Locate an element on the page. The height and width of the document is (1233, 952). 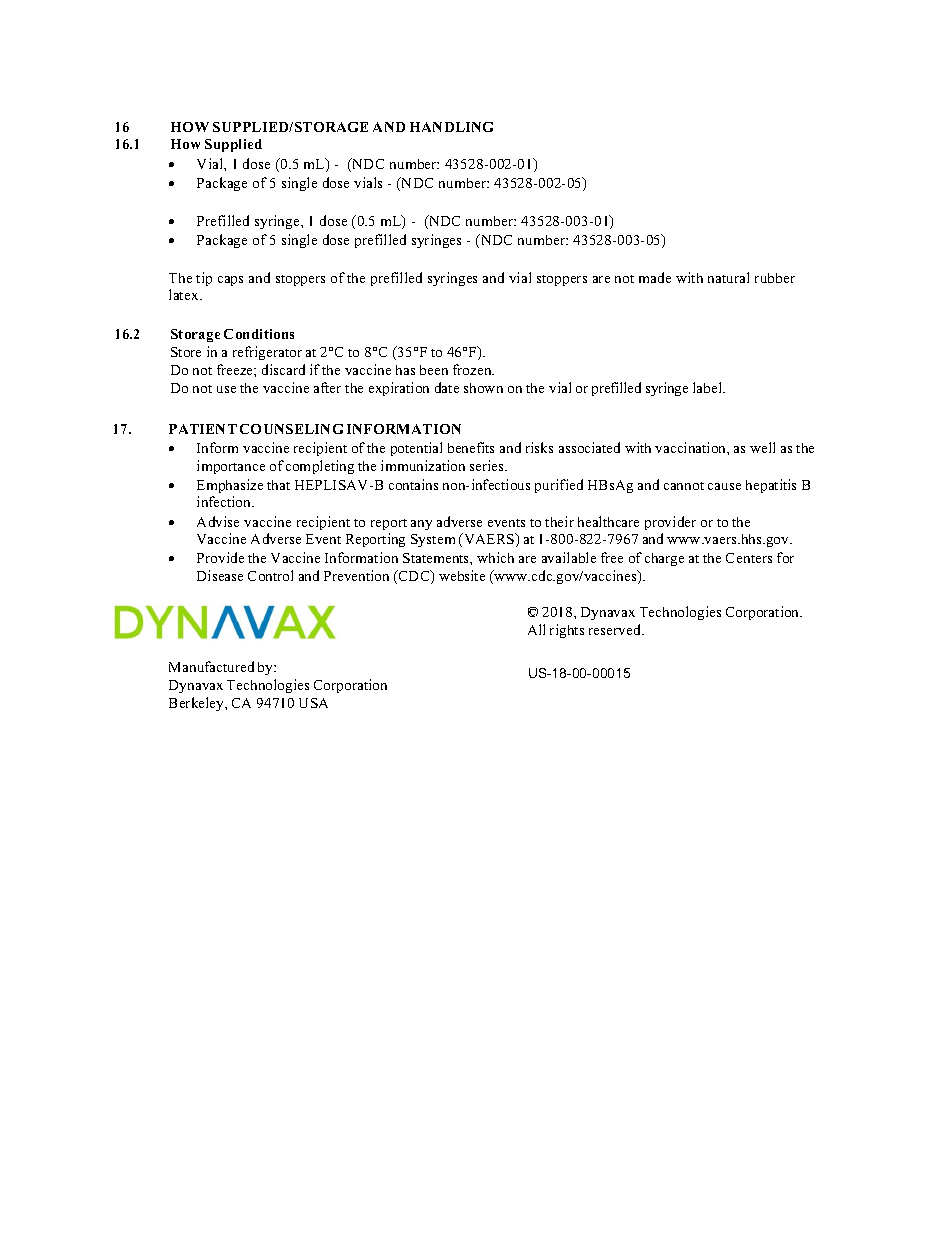
refrigerator is located at coordinates (267, 353).
